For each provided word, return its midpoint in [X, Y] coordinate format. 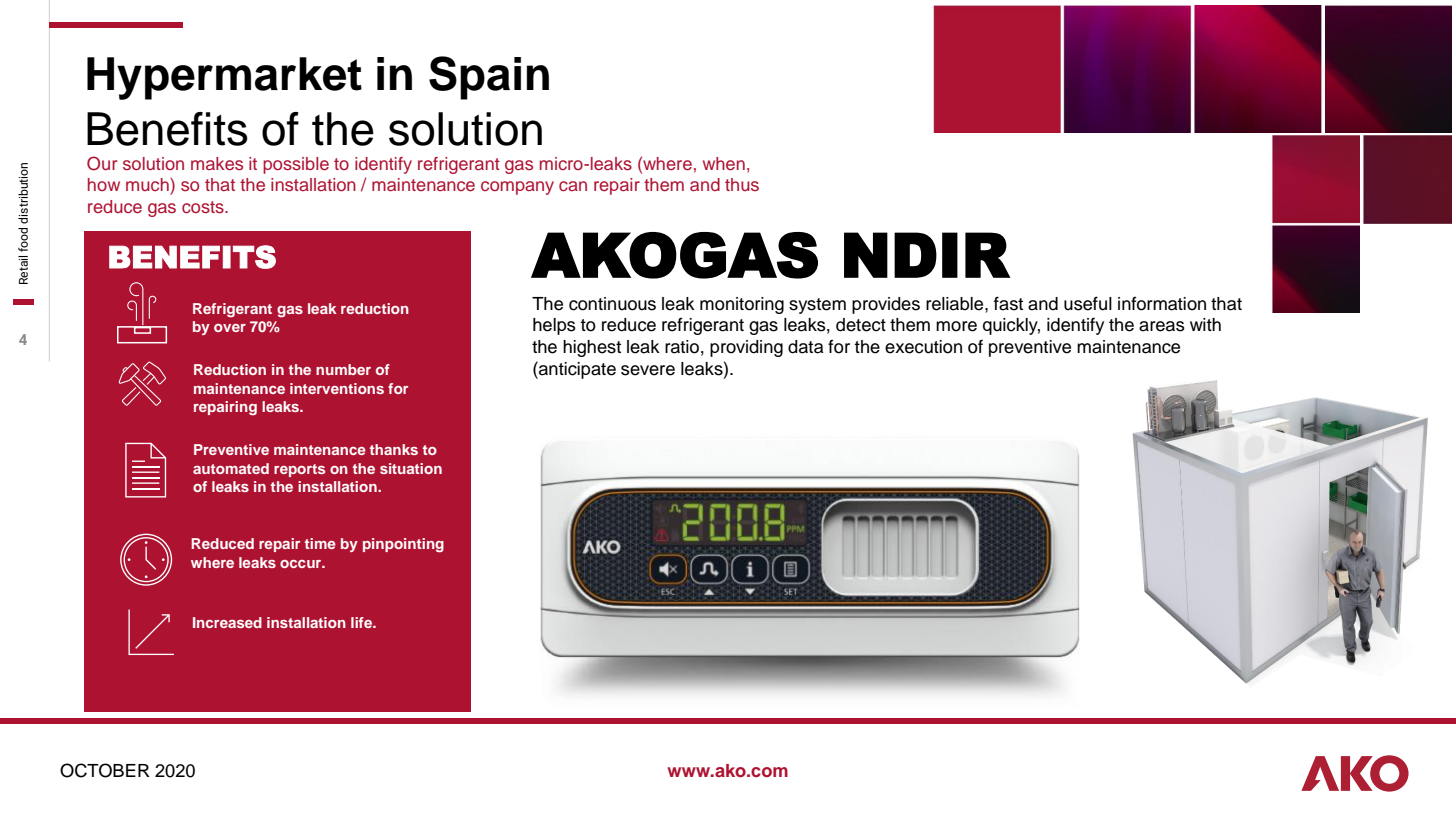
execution [923, 347]
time [320, 543]
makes [217, 163]
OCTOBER [105, 770]
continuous [612, 304]
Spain [489, 78]
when [724, 163]
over [230, 328]
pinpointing [403, 545]
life [362, 622]
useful [1088, 303]
